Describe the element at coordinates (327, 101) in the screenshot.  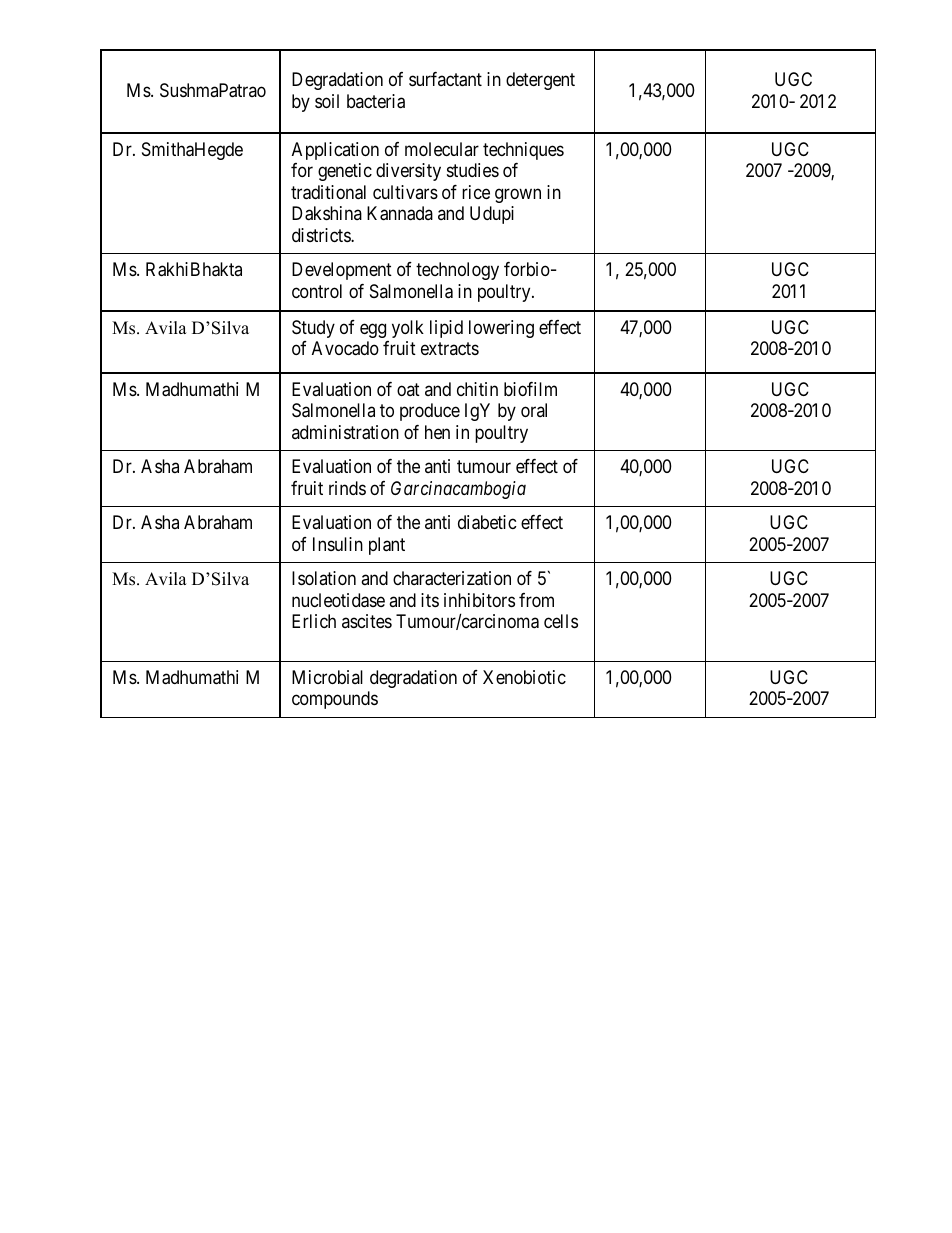
I see `soil` at that location.
